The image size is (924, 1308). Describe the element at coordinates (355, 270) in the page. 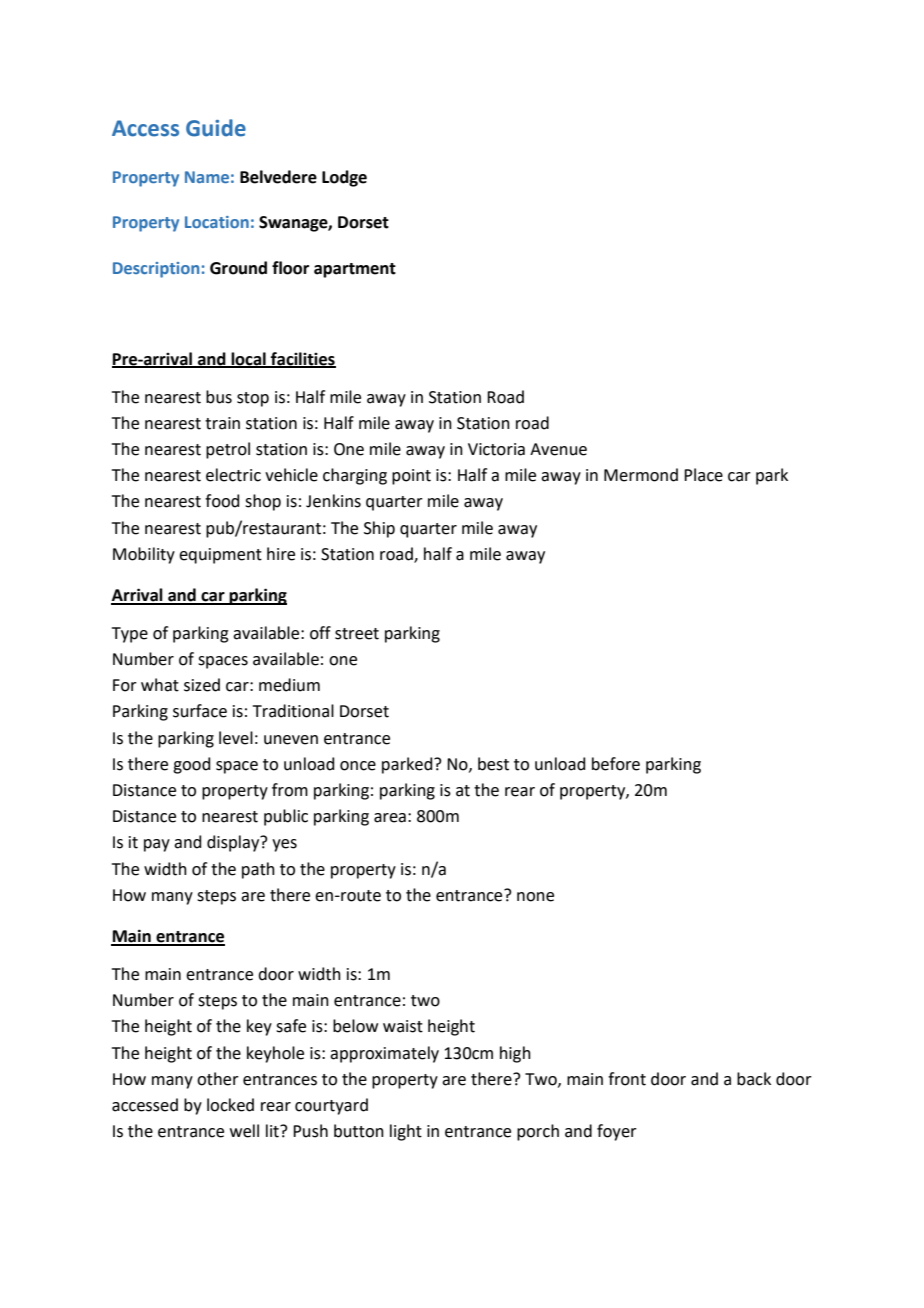

I see `apartment` at that location.
